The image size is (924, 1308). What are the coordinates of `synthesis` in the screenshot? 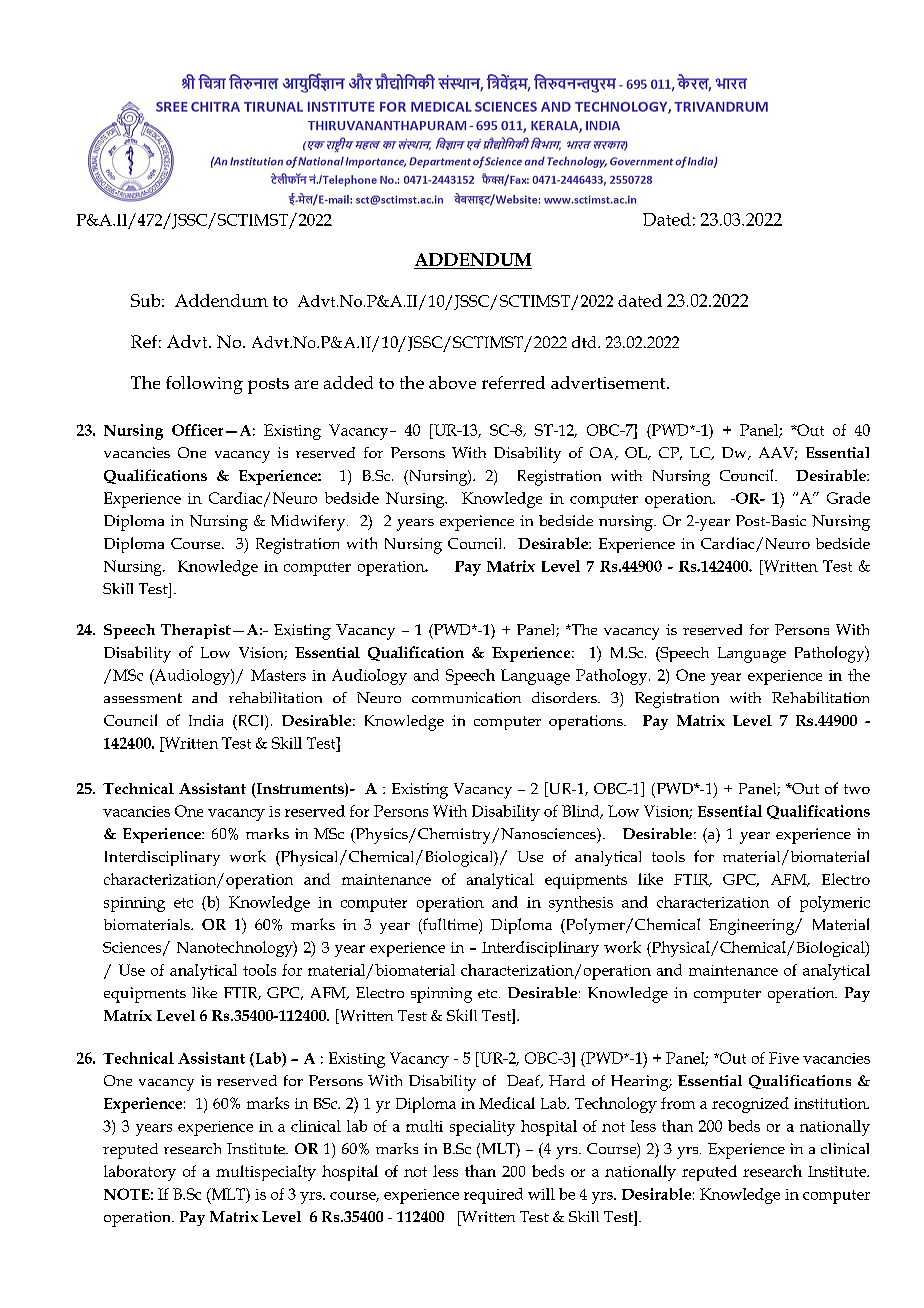 It's located at (581, 904).
